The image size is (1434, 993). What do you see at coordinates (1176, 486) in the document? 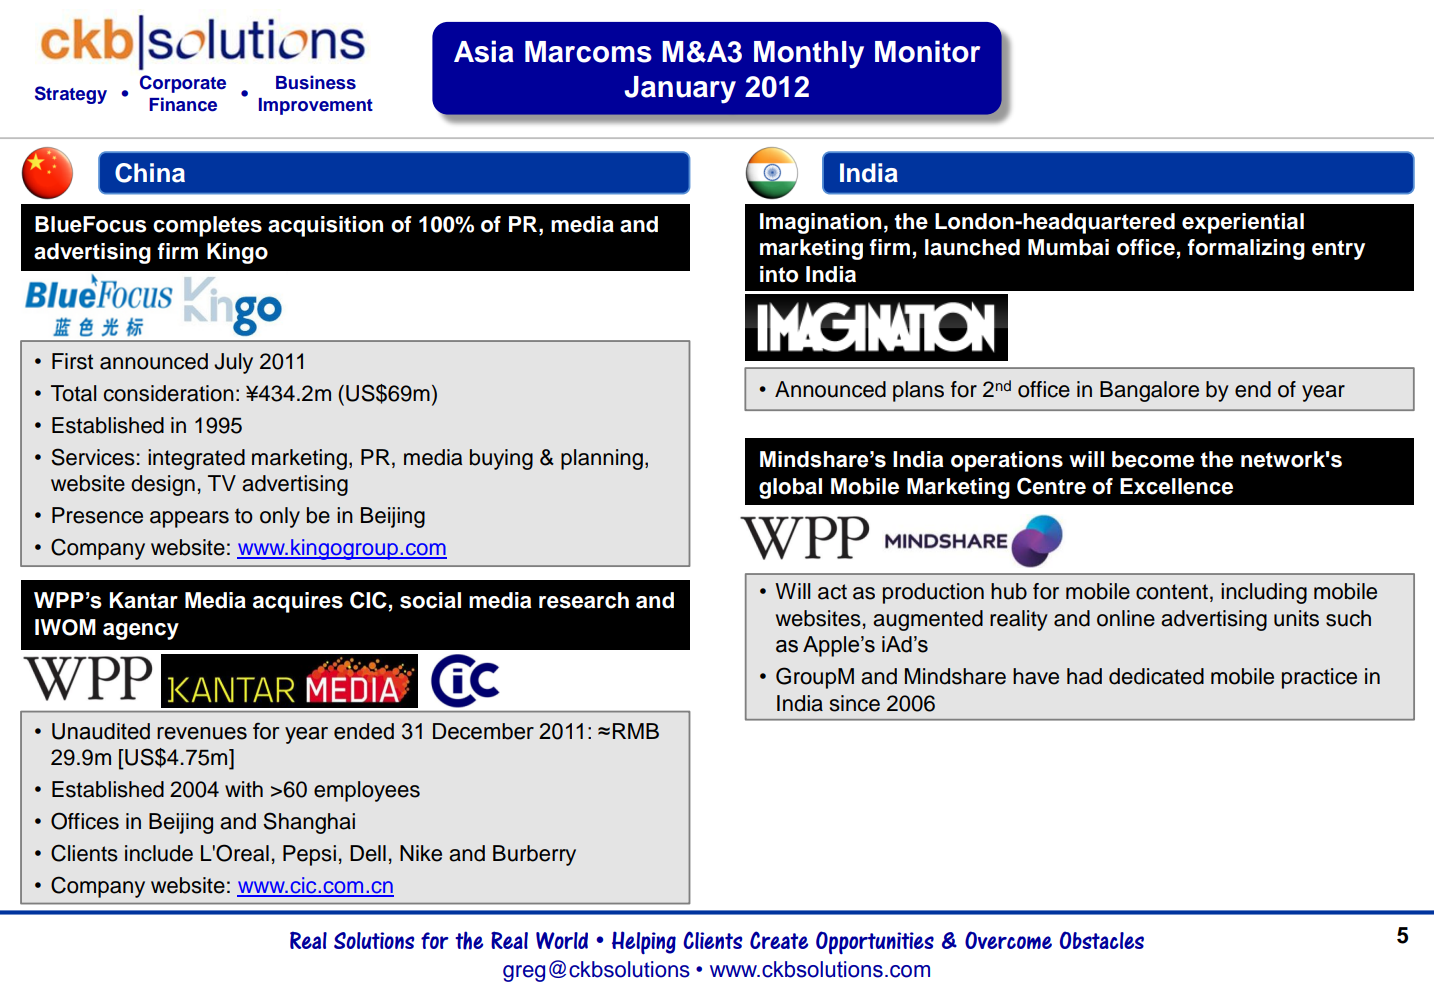
I see `Excellence` at bounding box center [1176, 486].
